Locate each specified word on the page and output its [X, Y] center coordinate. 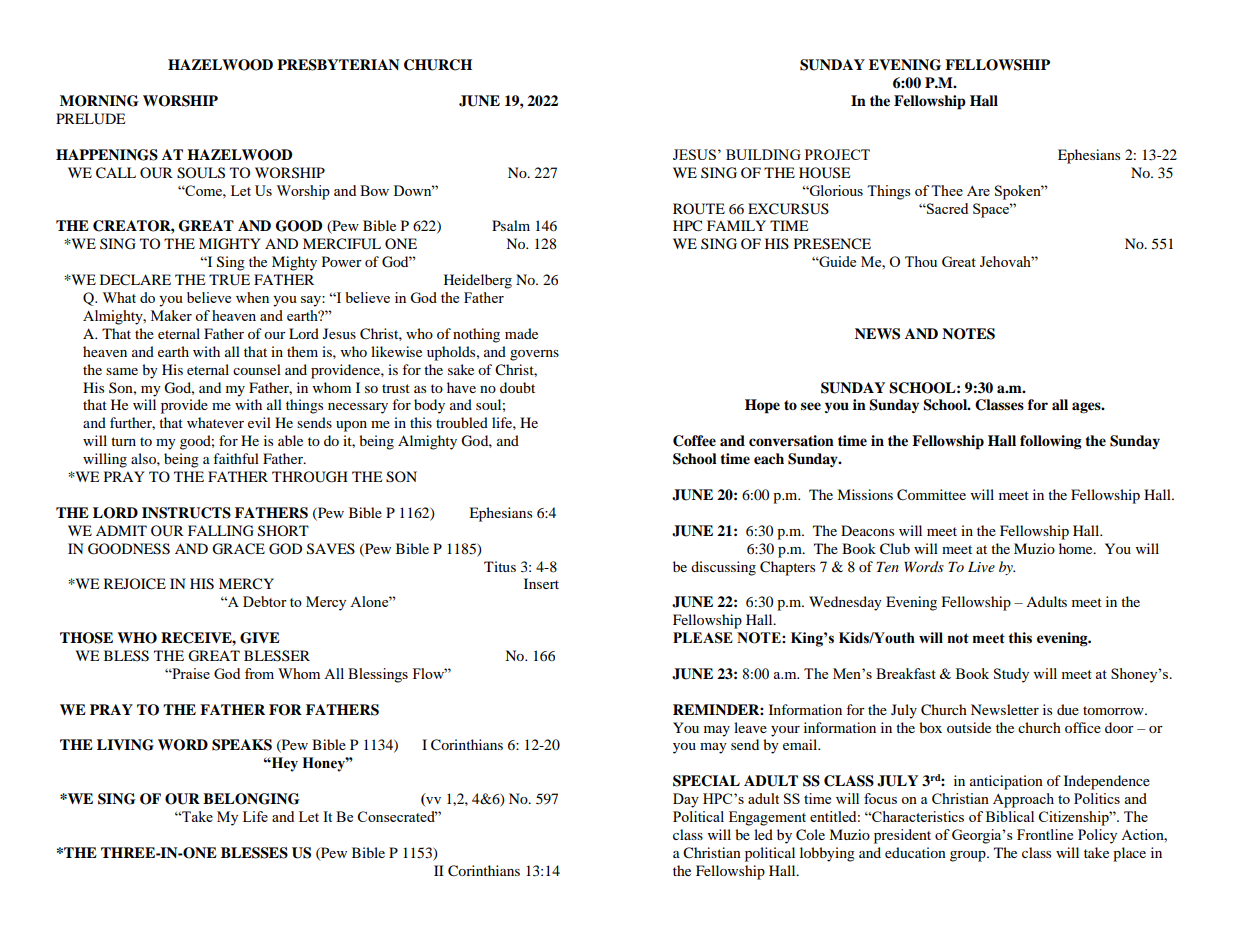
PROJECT [837, 154]
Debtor [265, 601]
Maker [171, 315]
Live [981, 567]
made [521, 333]
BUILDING [763, 154]
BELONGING [251, 799]
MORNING [99, 101]
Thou [921, 261]
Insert [541, 583]
